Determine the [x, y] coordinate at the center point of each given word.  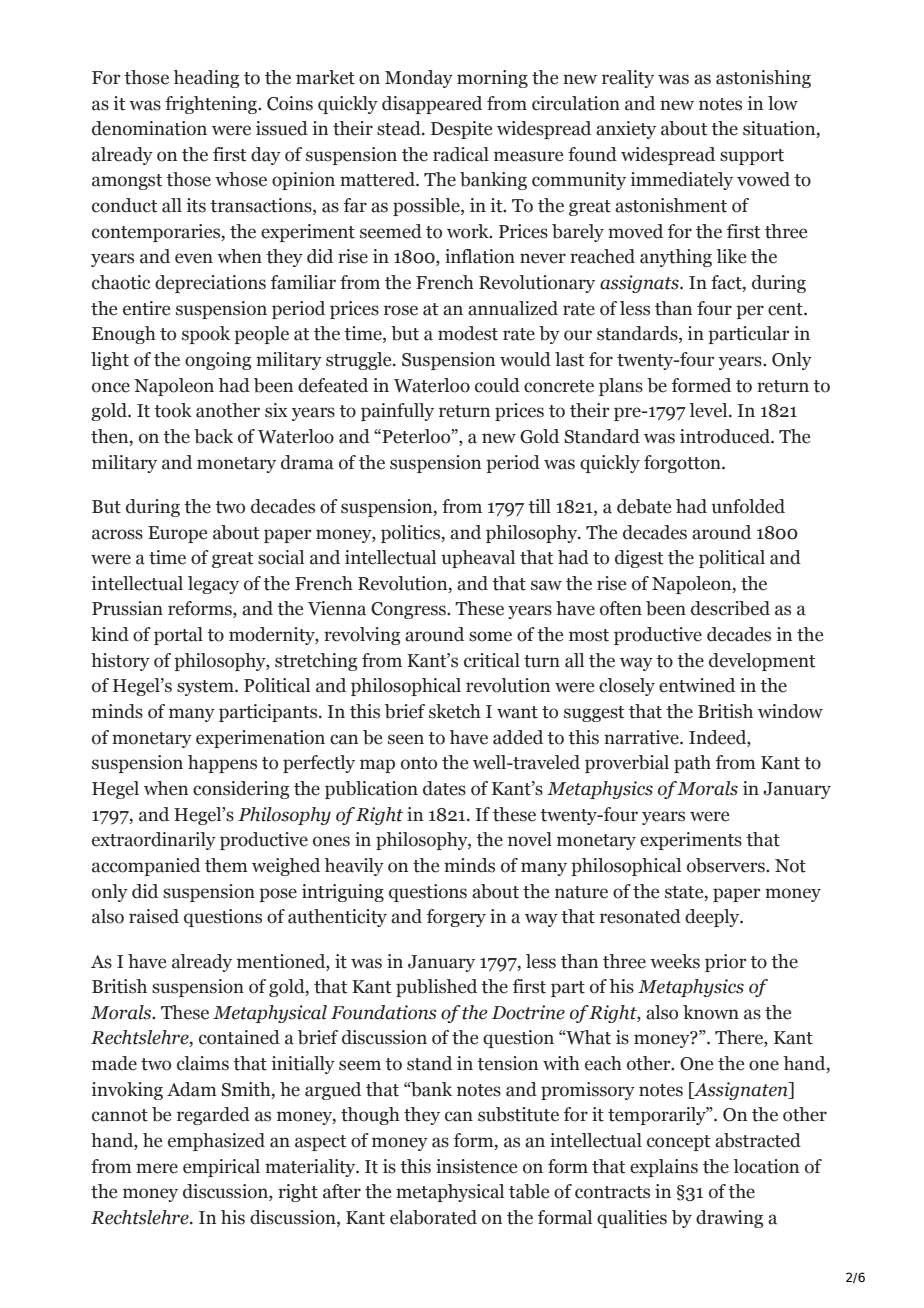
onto [419, 763]
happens [222, 764]
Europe [177, 534]
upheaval [478, 559]
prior [726, 963]
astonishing [763, 79]
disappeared [432, 105]
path [692, 764]
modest [468, 333]
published [436, 988]
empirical [221, 1168]
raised [154, 916]
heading [206, 79]
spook [206, 335]
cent [786, 309]
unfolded [748, 506]
